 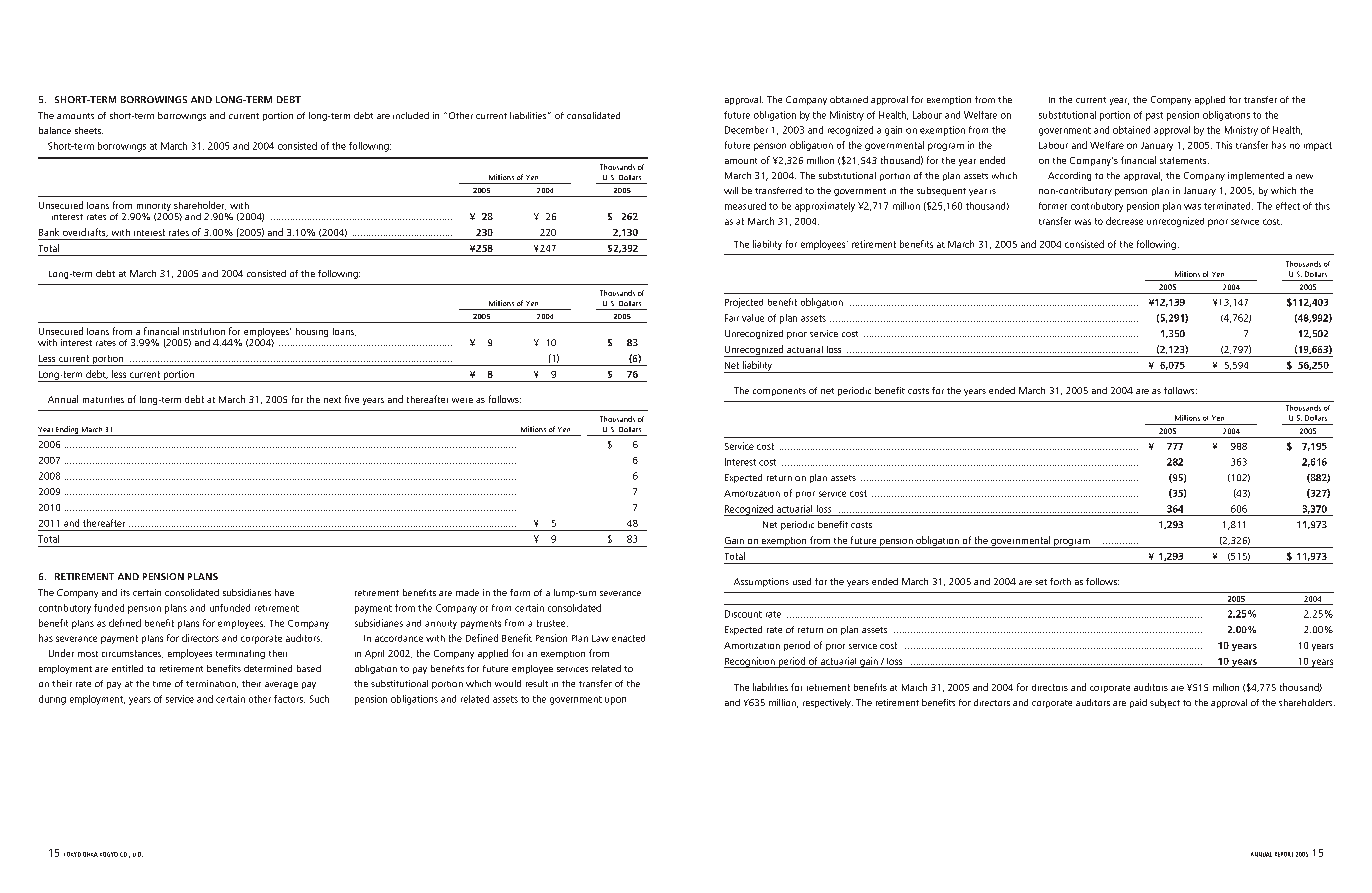 What do you see at coordinates (1154, 116) in the image?
I see `past` at bounding box center [1154, 116].
